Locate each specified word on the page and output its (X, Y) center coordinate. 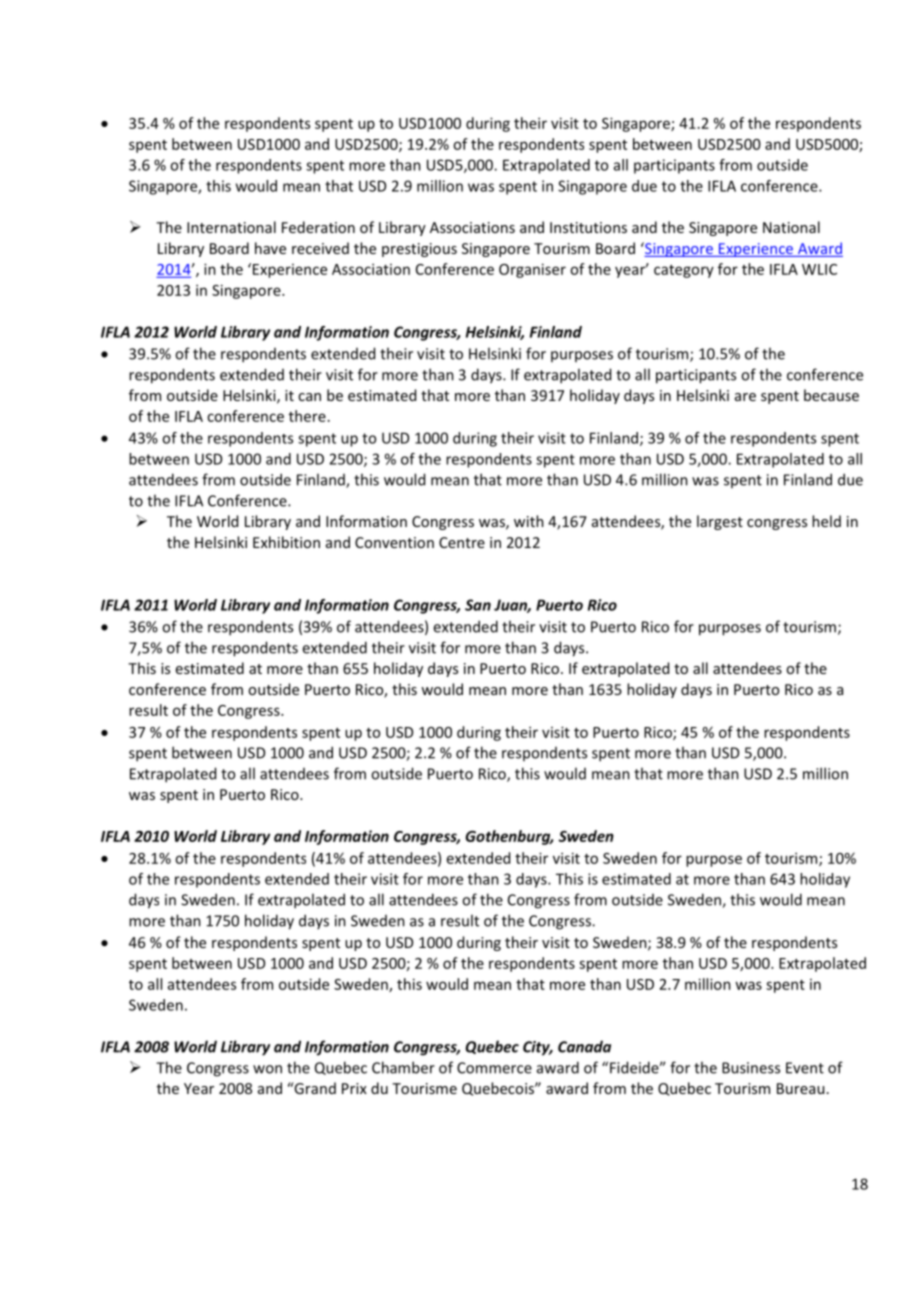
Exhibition (286, 542)
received (320, 248)
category (684, 271)
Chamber (403, 1067)
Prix (354, 1088)
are (745, 397)
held (826, 521)
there (307, 416)
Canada (584, 1046)
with (529, 521)
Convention (394, 542)
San (478, 605)
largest (720, 522)
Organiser (532, 270)
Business (751, 1068)
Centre (462, 542)
